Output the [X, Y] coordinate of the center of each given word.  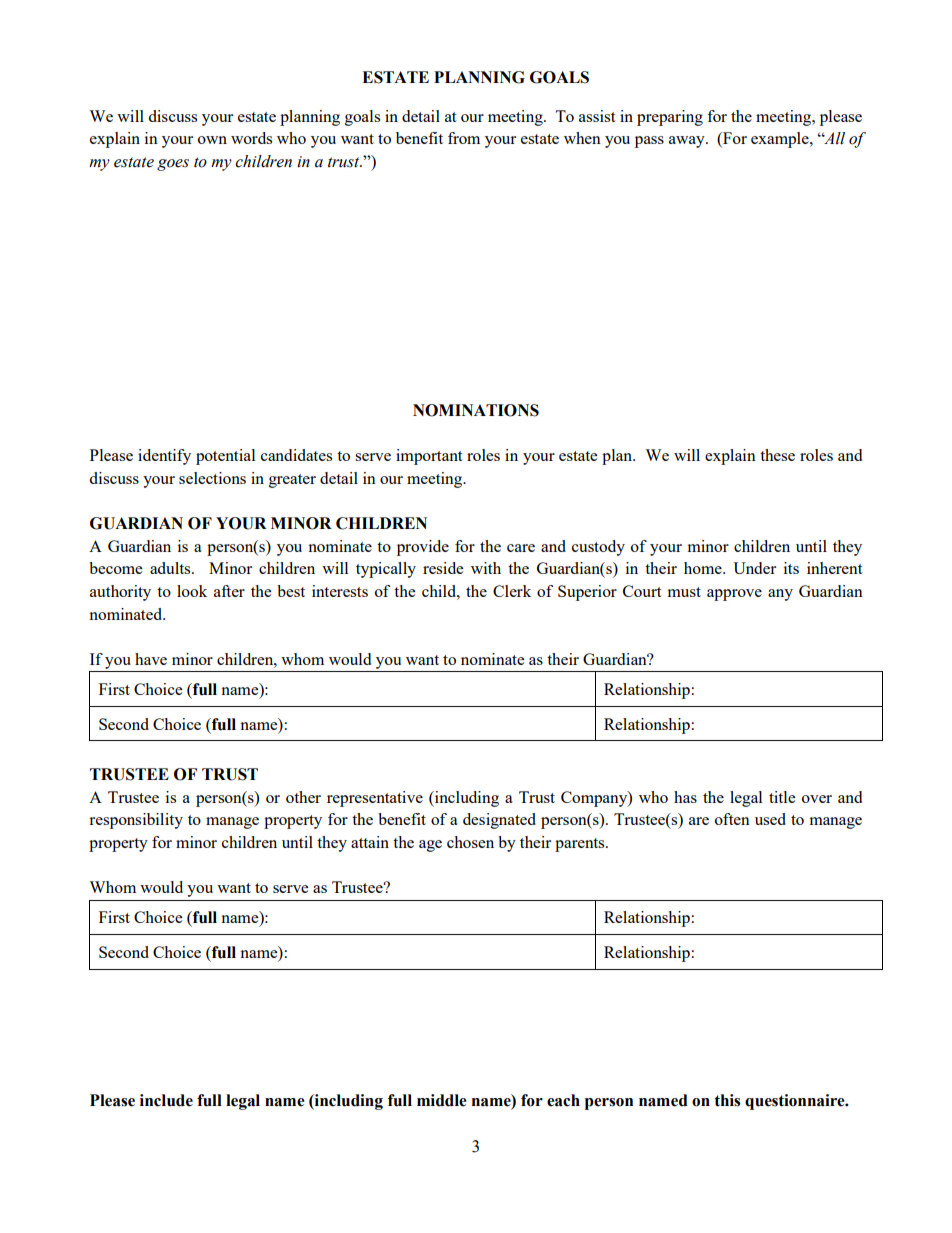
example [781, 140]
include [166, 1100]
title [782, 797]
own [212, 140]
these [777, 455]
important [429, 457]
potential [225, 457]
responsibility [136, 821]
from [464, 138]
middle [442, 1100]
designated [499, 821]
